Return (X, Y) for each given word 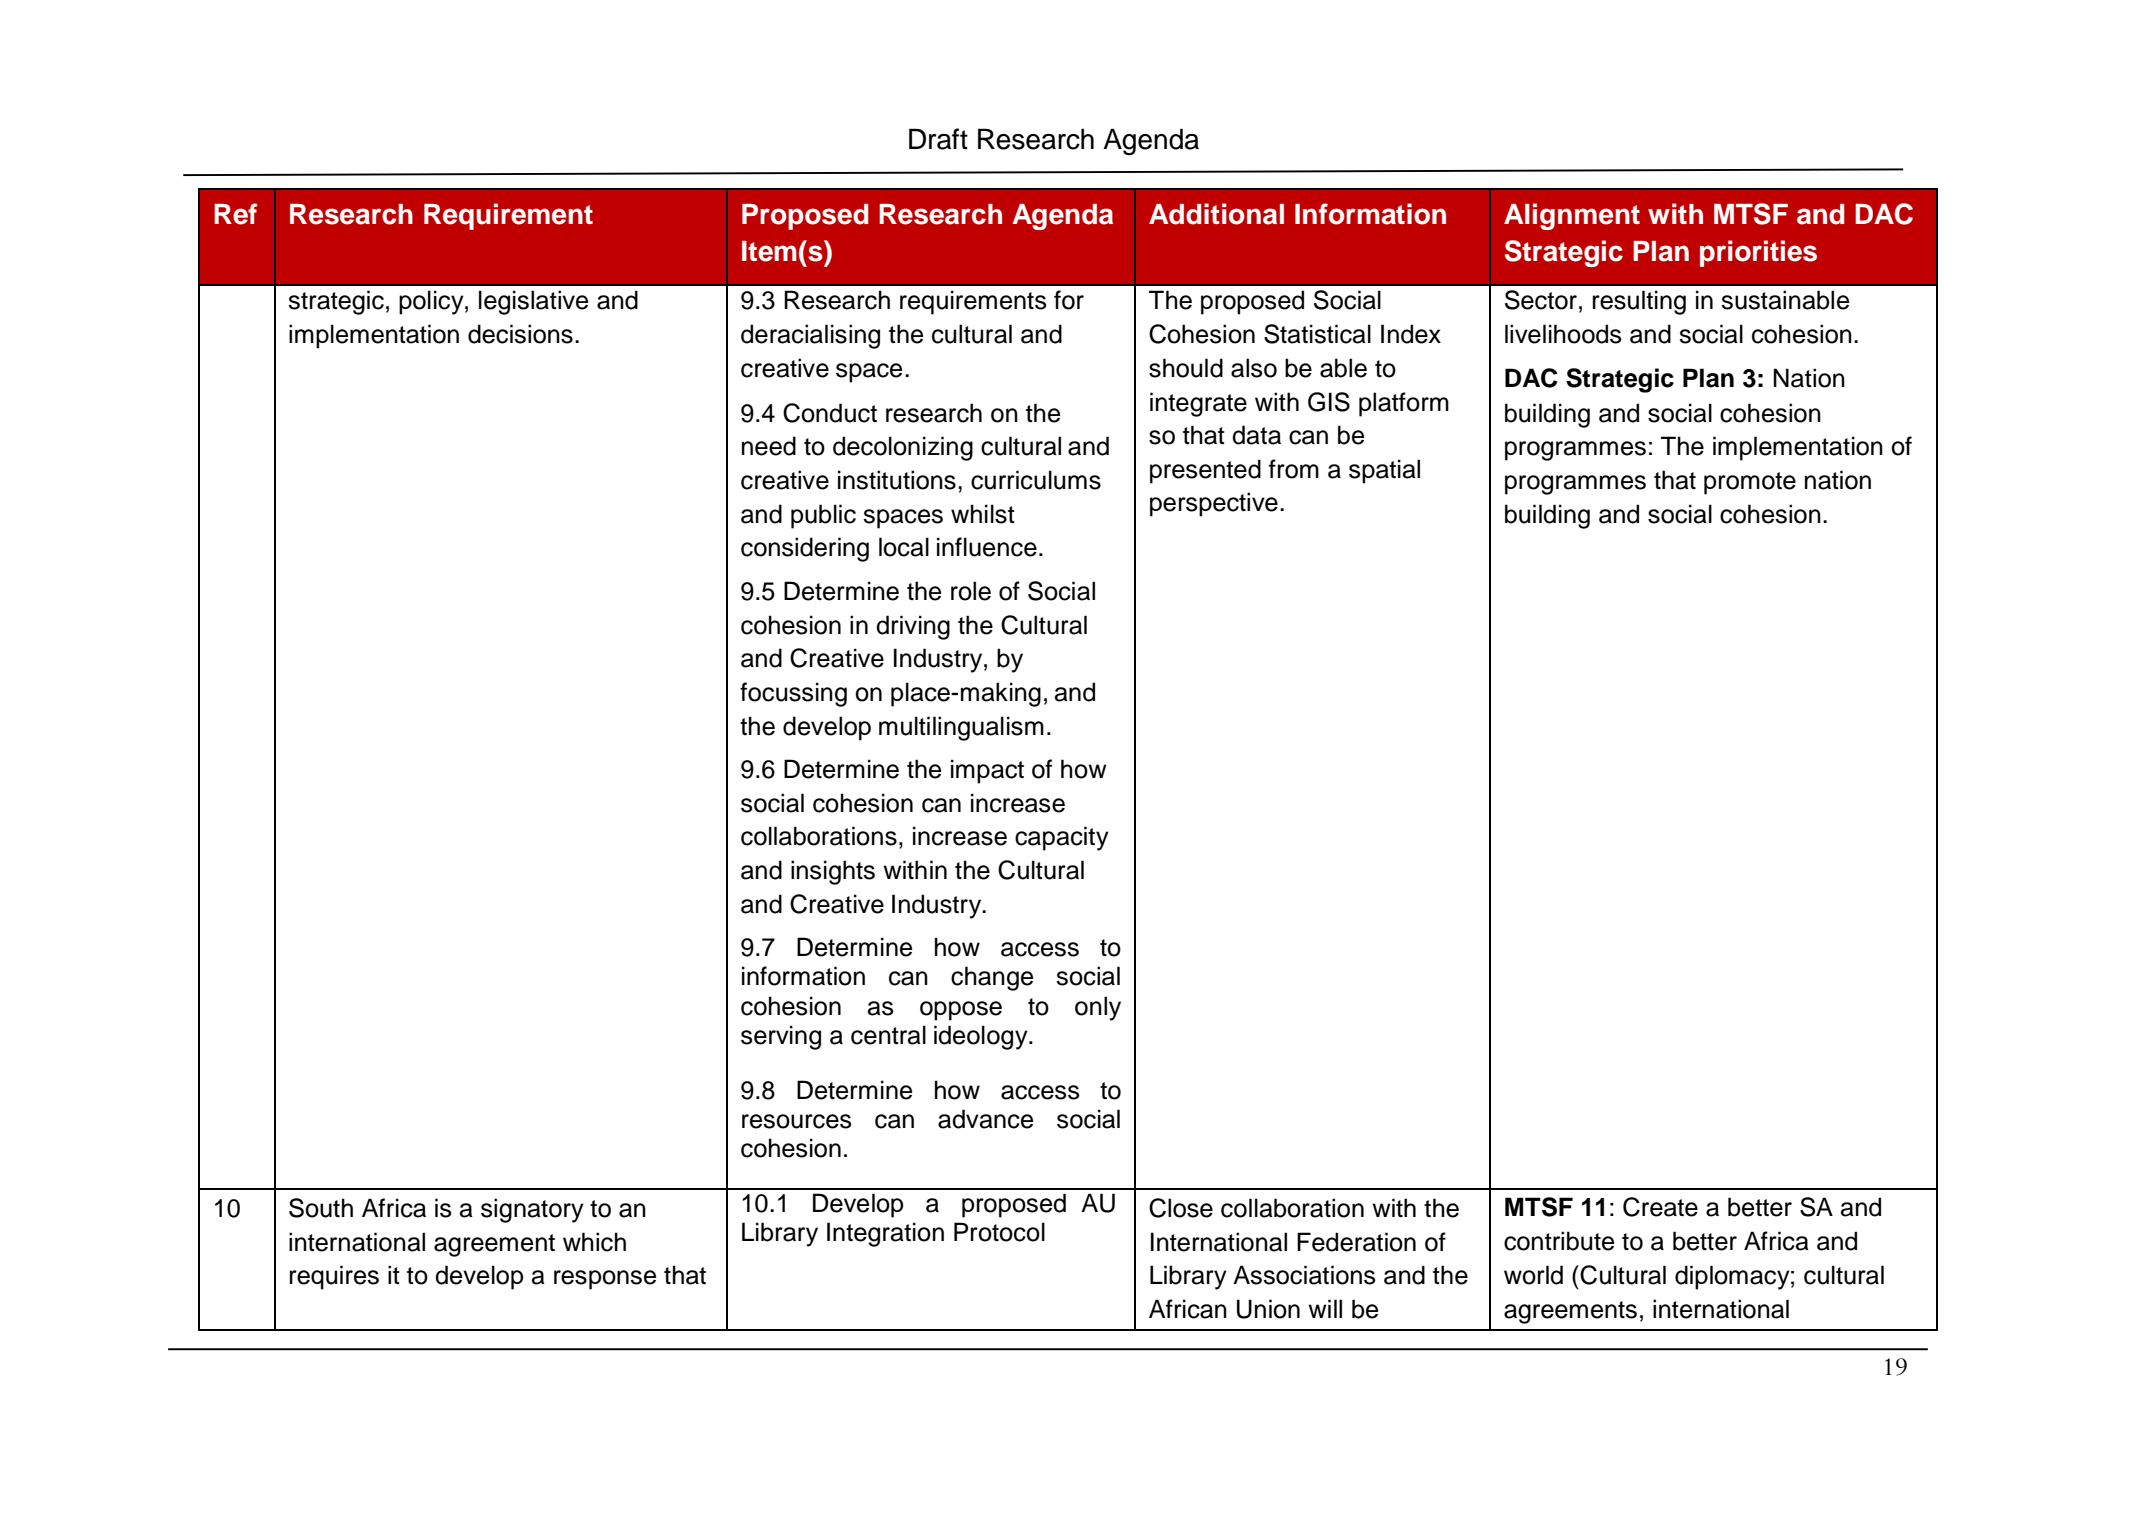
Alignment (1572, 216)
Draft (938, 139)
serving (781, 1037)
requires (334, 1277)
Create (1660, 1207)
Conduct (830, 413)
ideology (982, 1037)
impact (987, 771)
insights (833, 872)
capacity (1062, 838)
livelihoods (1563, 334)
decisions (520, 334)
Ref (236, 214)
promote (1750, 483)
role (971, 591)
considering (805, 549)
